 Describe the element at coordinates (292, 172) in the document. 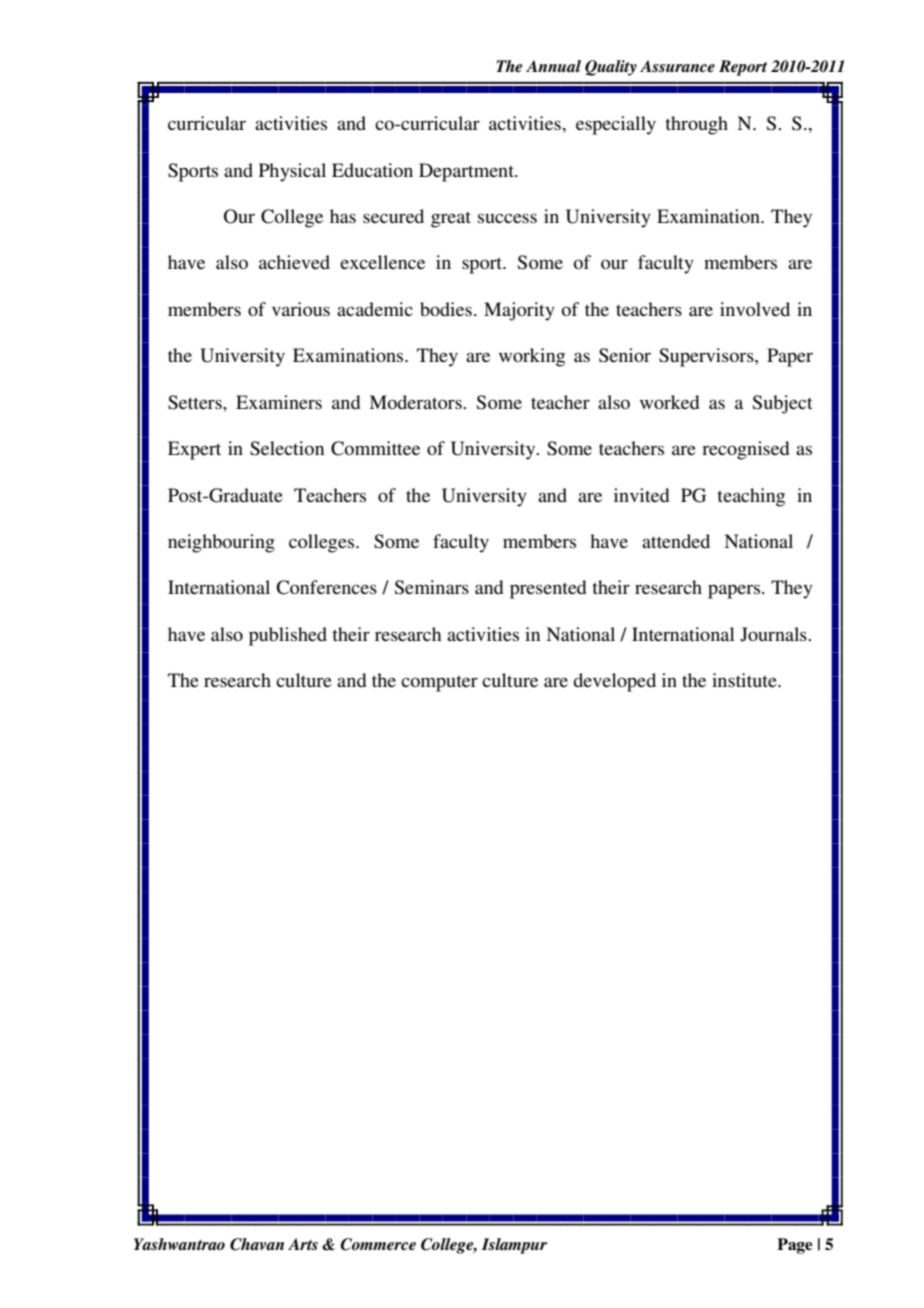

I see `Physical` at that location.
